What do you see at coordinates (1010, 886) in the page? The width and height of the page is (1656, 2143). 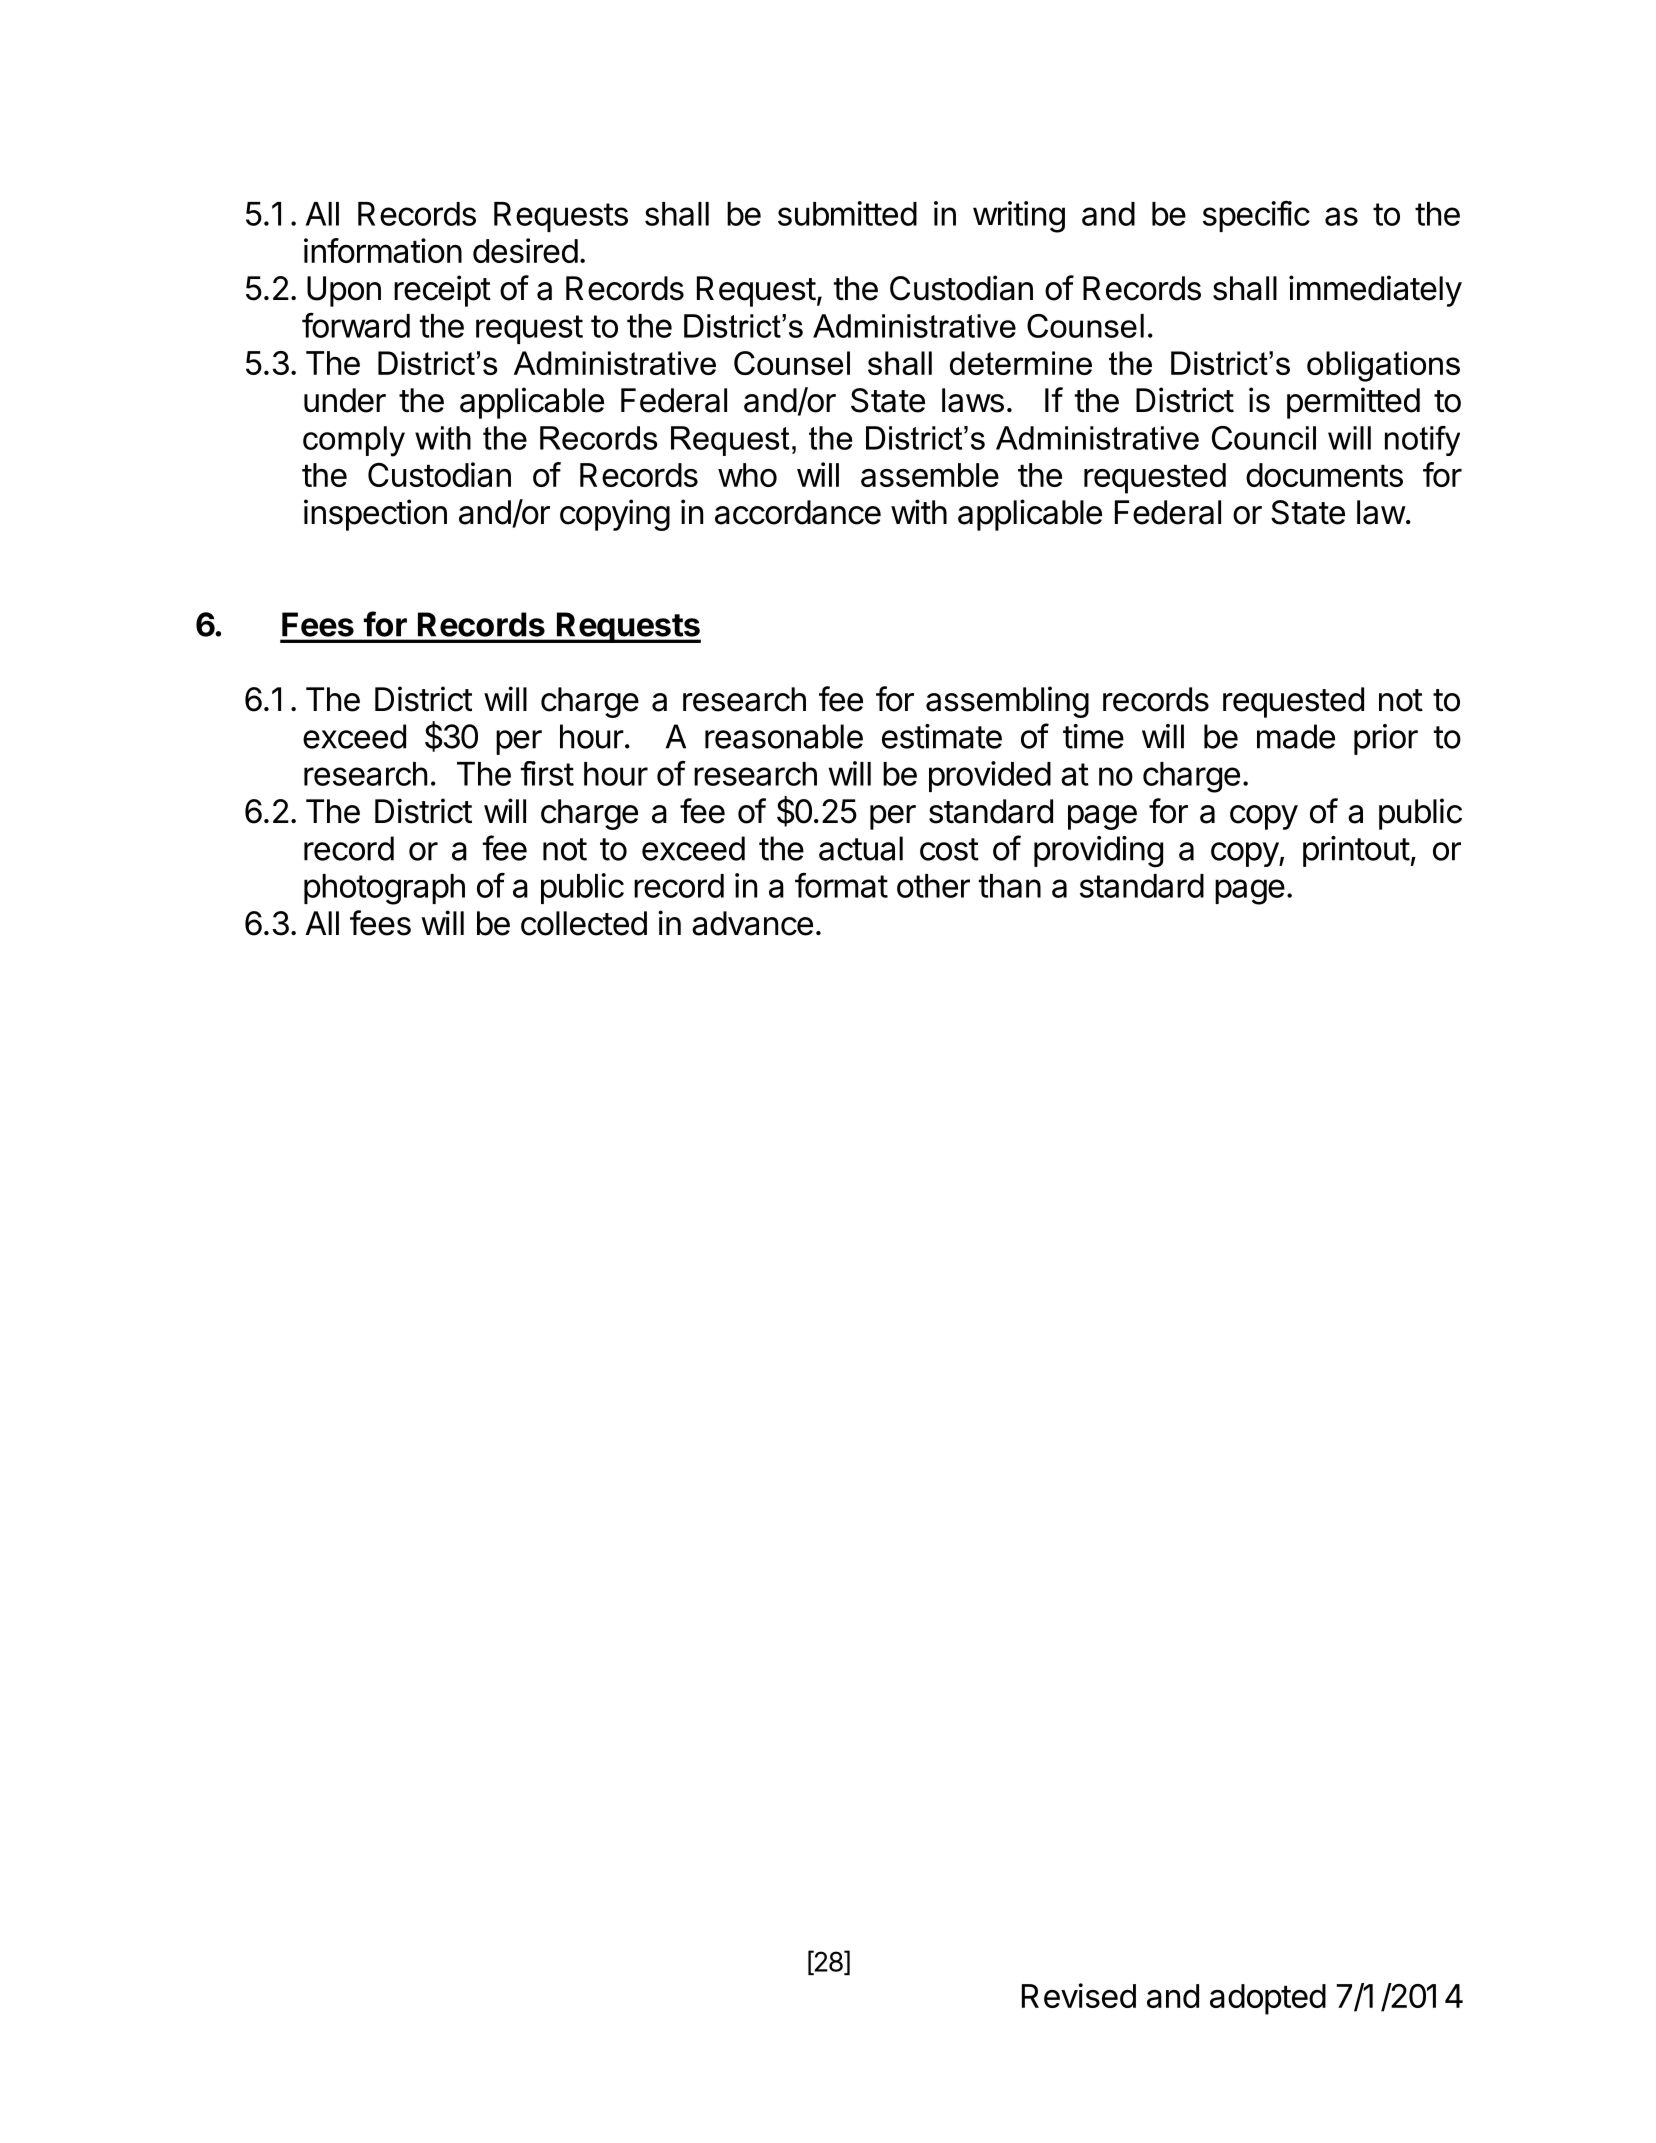 I see `than` at bounding box center [1010, 886].
